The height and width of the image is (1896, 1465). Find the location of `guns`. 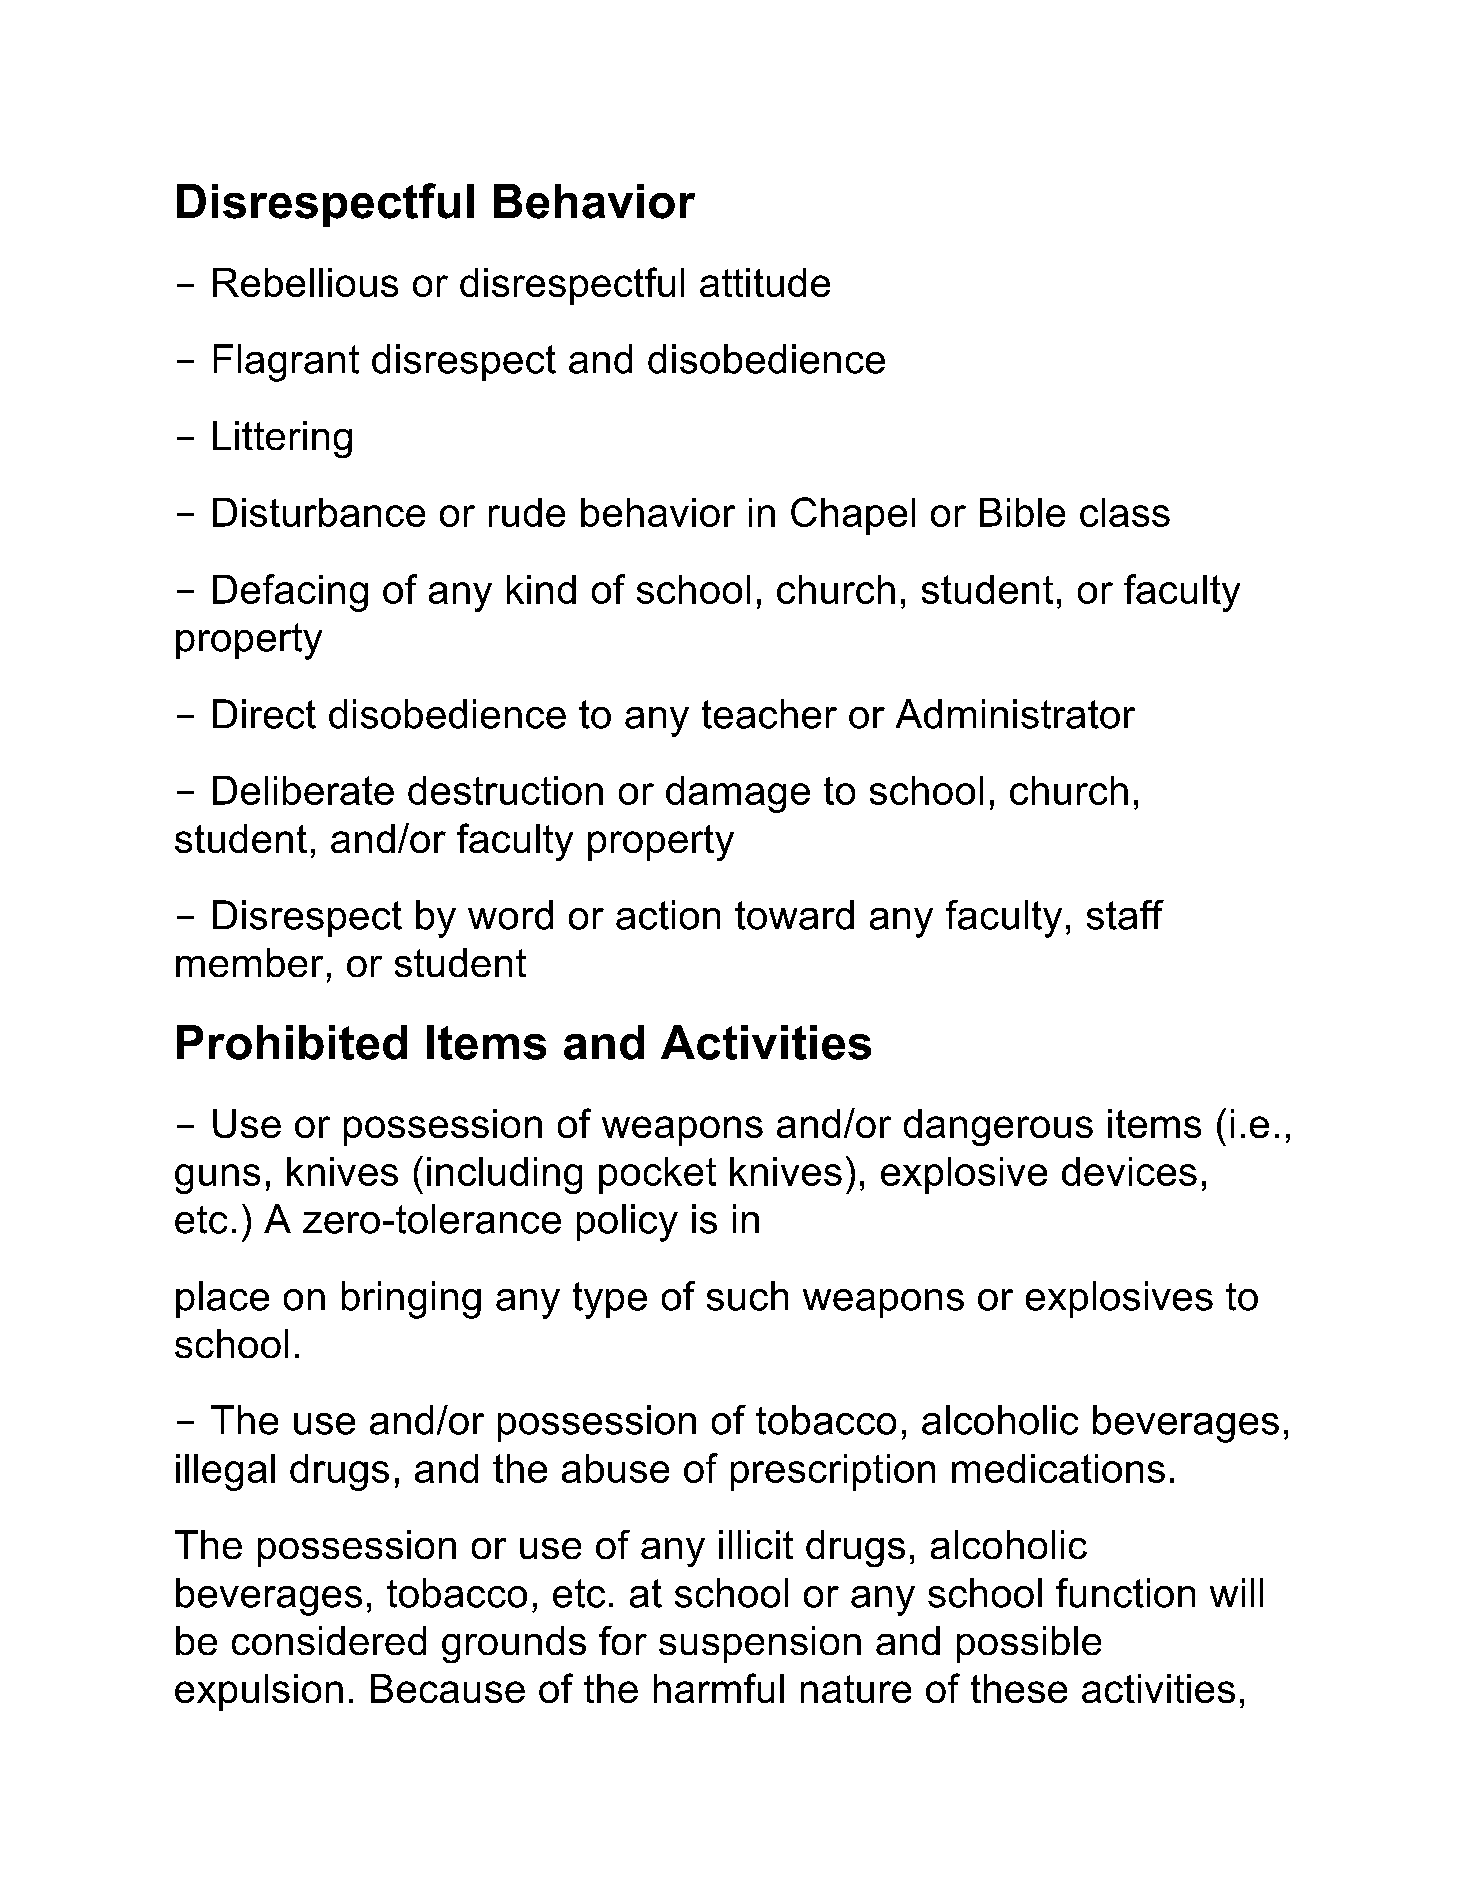

guns is located at coordinates (217, 1179).
